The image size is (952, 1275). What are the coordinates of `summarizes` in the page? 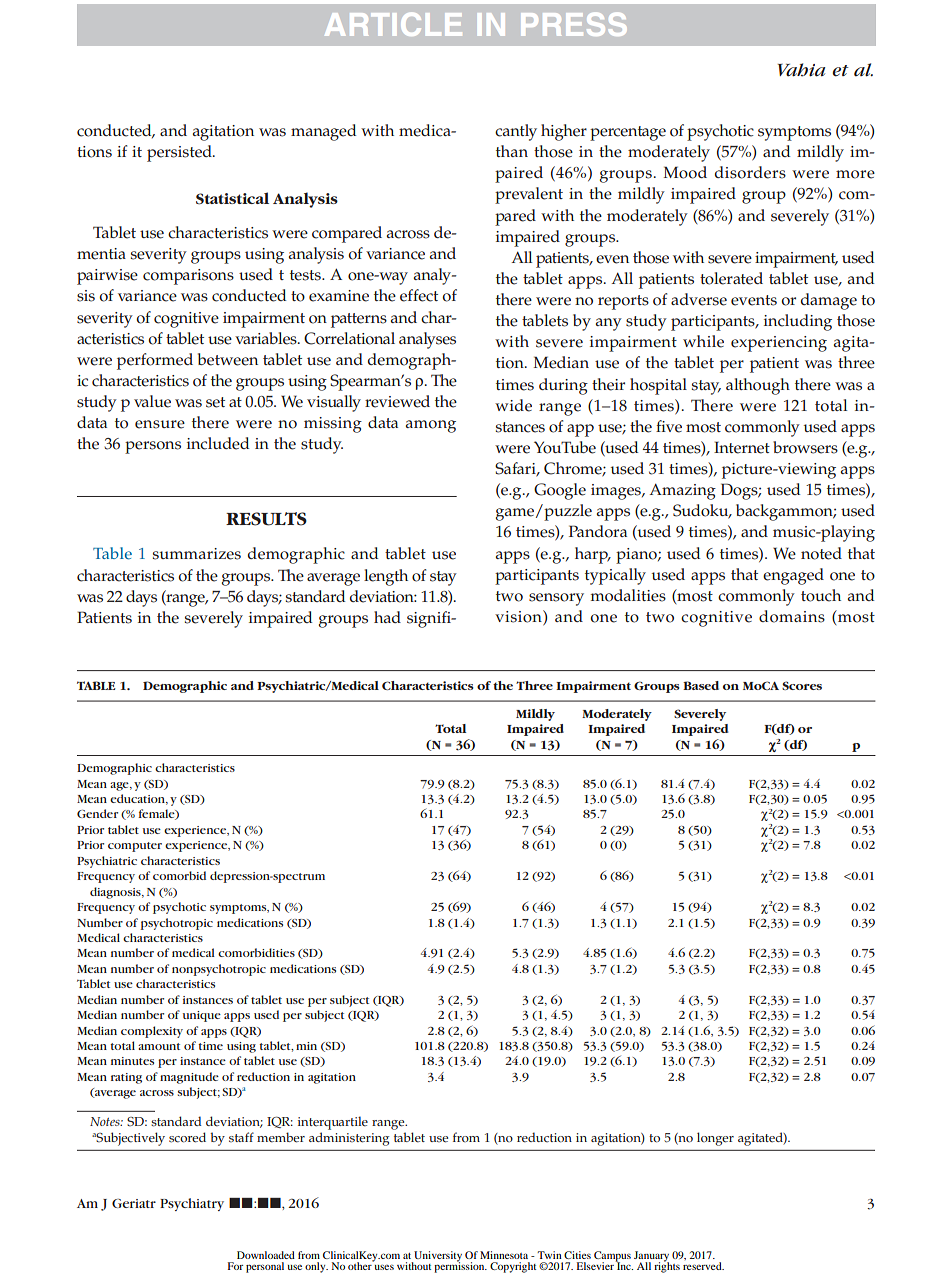 It's located at (196, 554).
